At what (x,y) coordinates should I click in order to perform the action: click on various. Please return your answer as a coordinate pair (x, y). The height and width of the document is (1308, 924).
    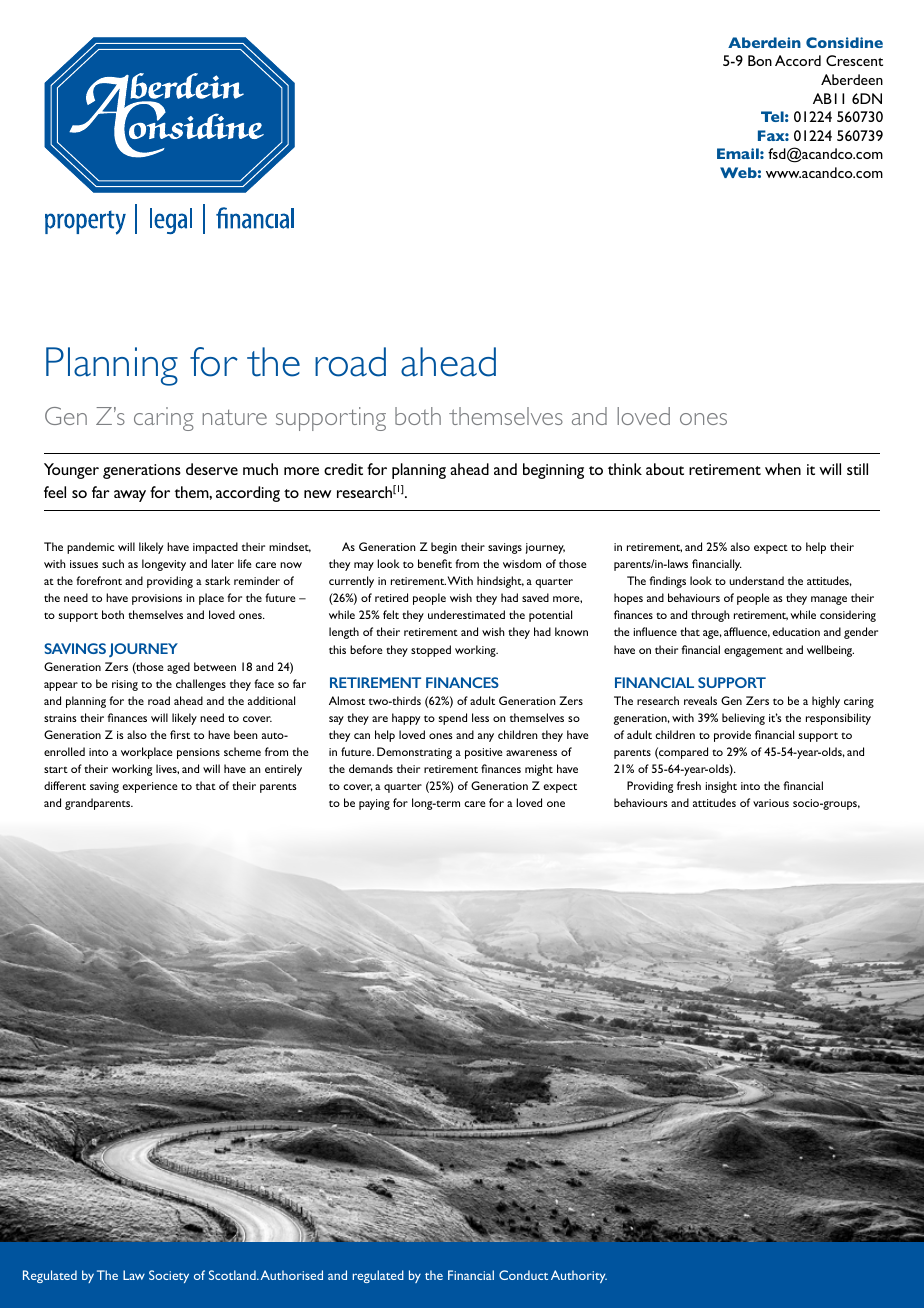
    Looking at the image, I should click on (771, 803).
